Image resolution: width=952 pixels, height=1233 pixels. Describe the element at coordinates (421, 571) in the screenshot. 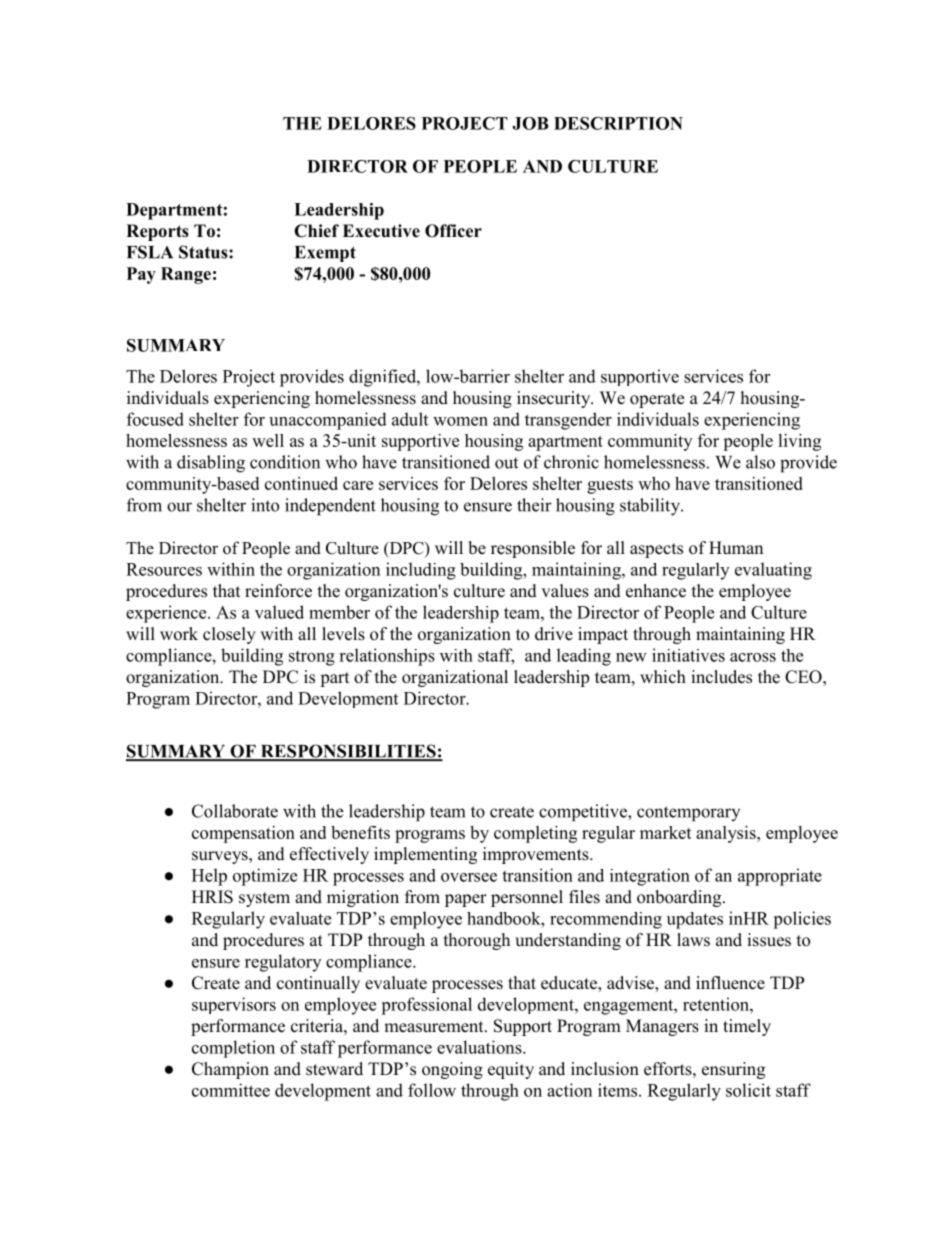

I see `including` at that location.
